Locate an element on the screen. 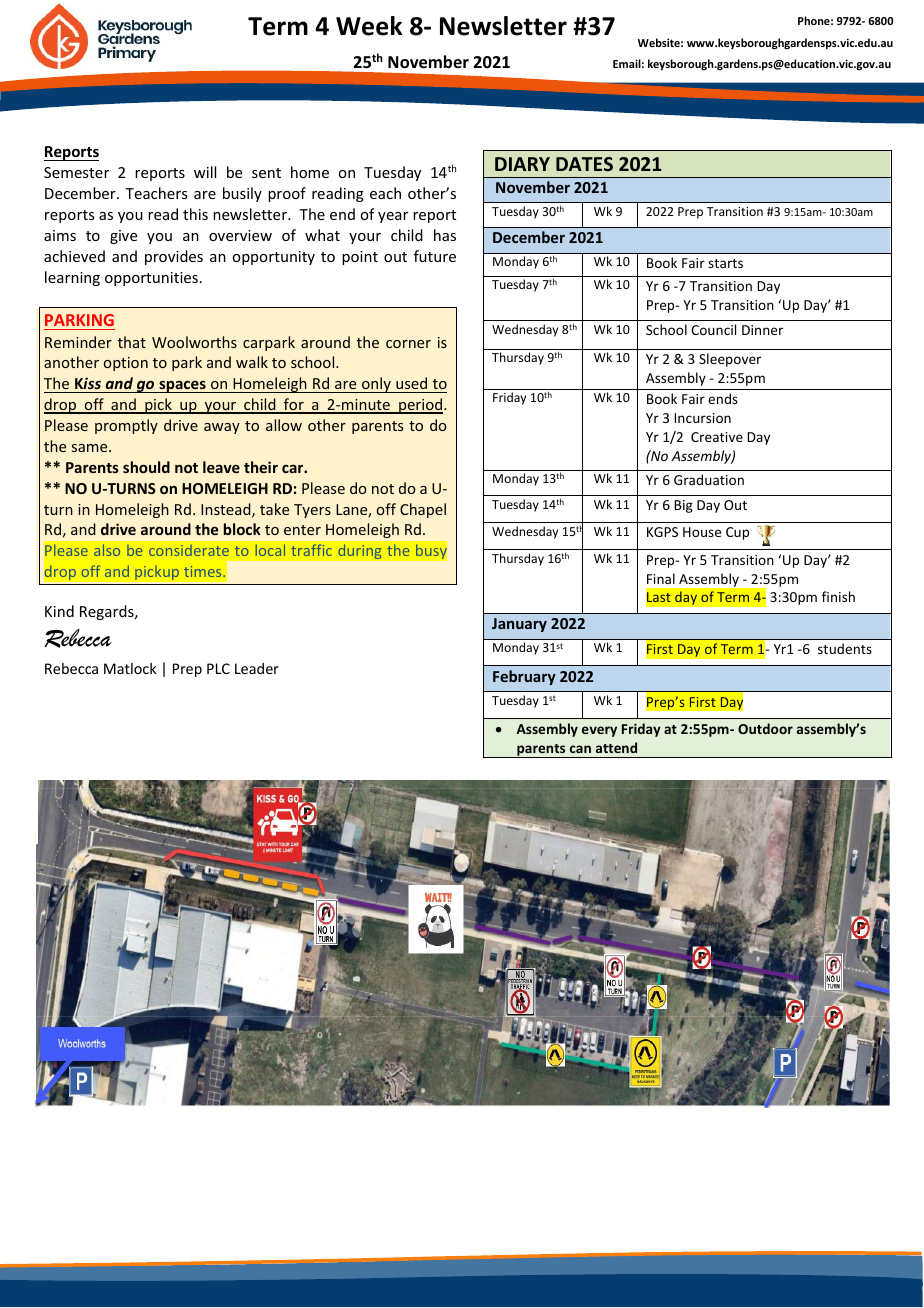 The width and height of the screenshot is (924, 1308). has is located at coordinates (445, 235).
